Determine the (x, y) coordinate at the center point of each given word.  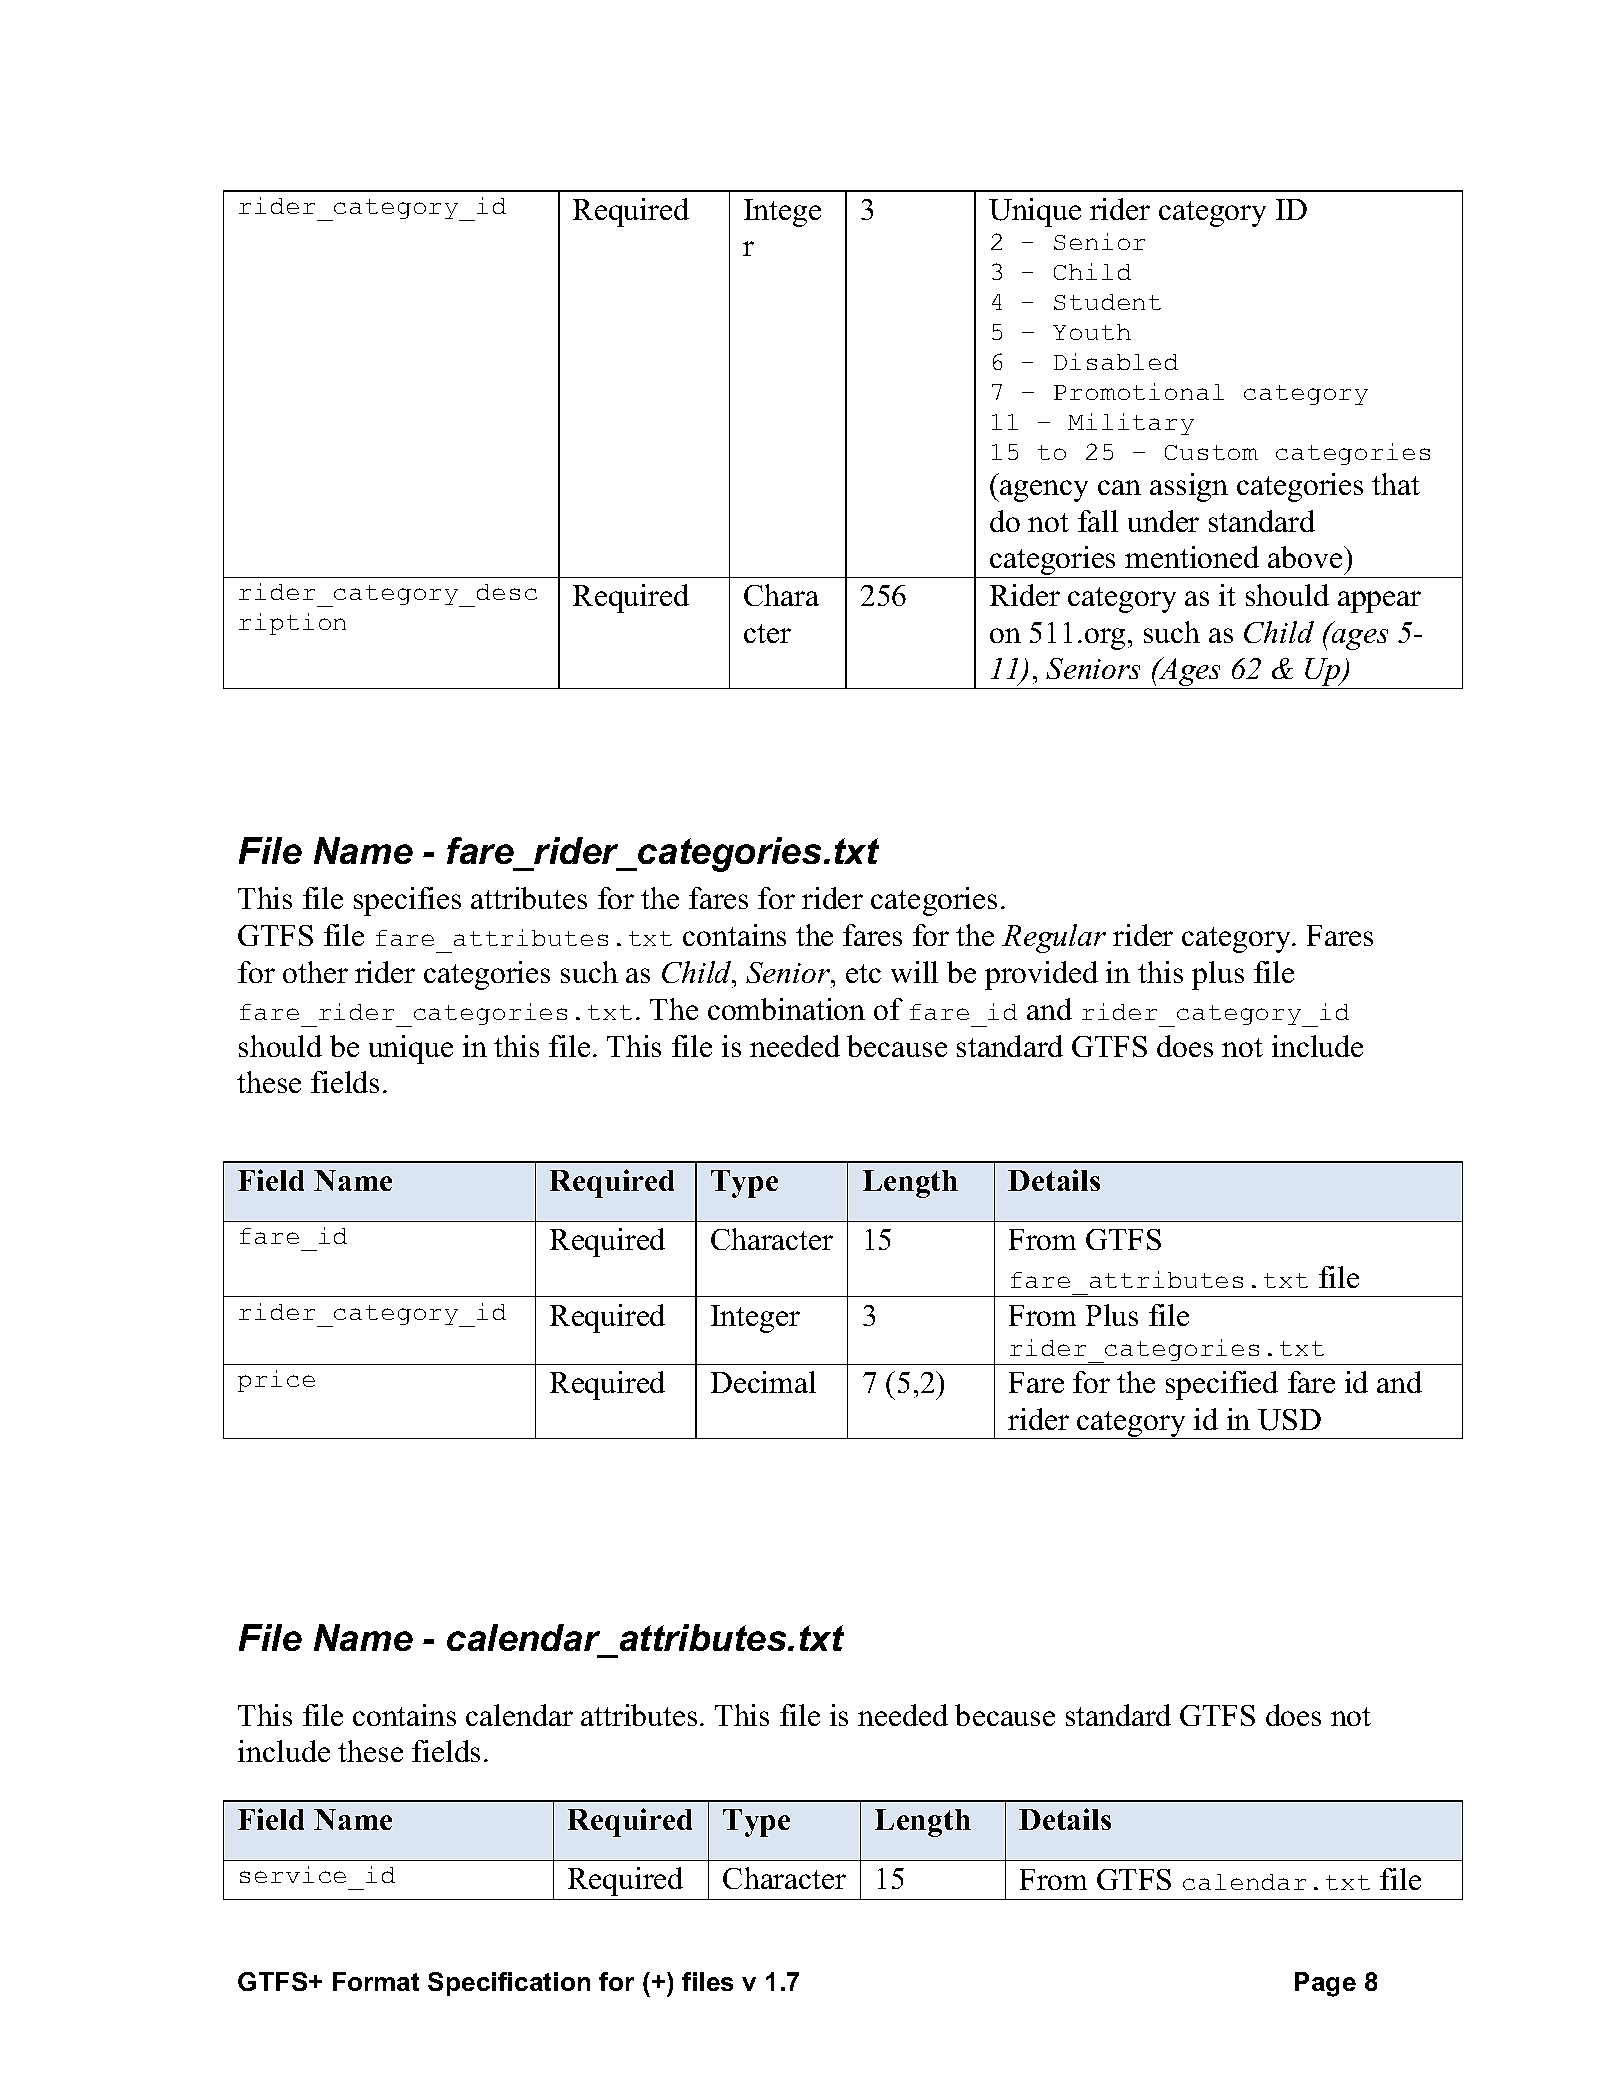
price (276, 1381)
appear (1379, 602)
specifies (407, 901)
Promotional (1139, 391)
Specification (509, 1984)
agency (1043, 491)
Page (1325, 1984)
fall (1098, 521)
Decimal (763, 1382)
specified (1222, 1385)
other (315, 972)
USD (1289, 1420)
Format (376, 1981)
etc (863, 973)
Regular (1054, 938)
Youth (1092, 332)
